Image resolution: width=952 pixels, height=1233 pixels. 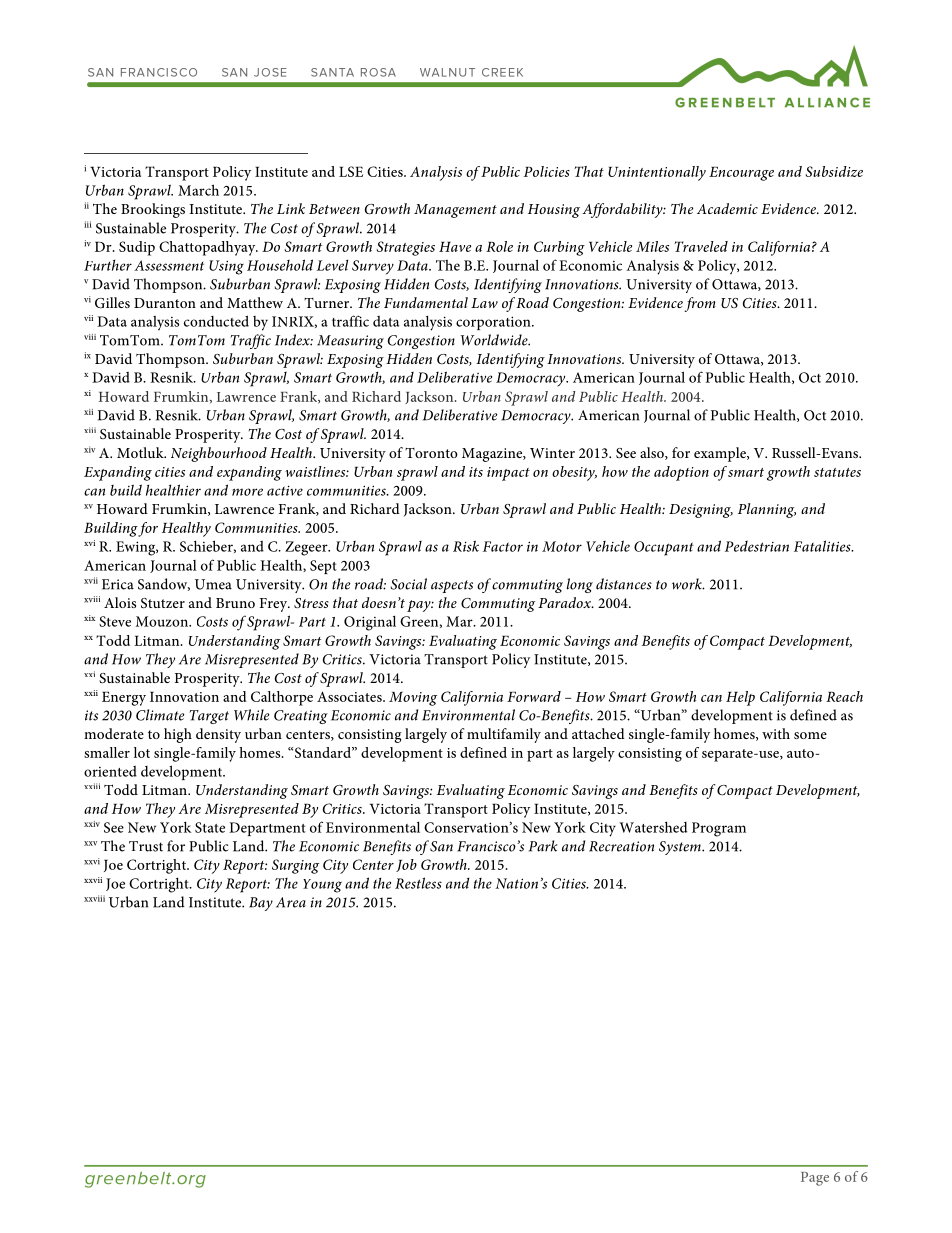 I want to click on Energy, so click(x=124, y=698).
